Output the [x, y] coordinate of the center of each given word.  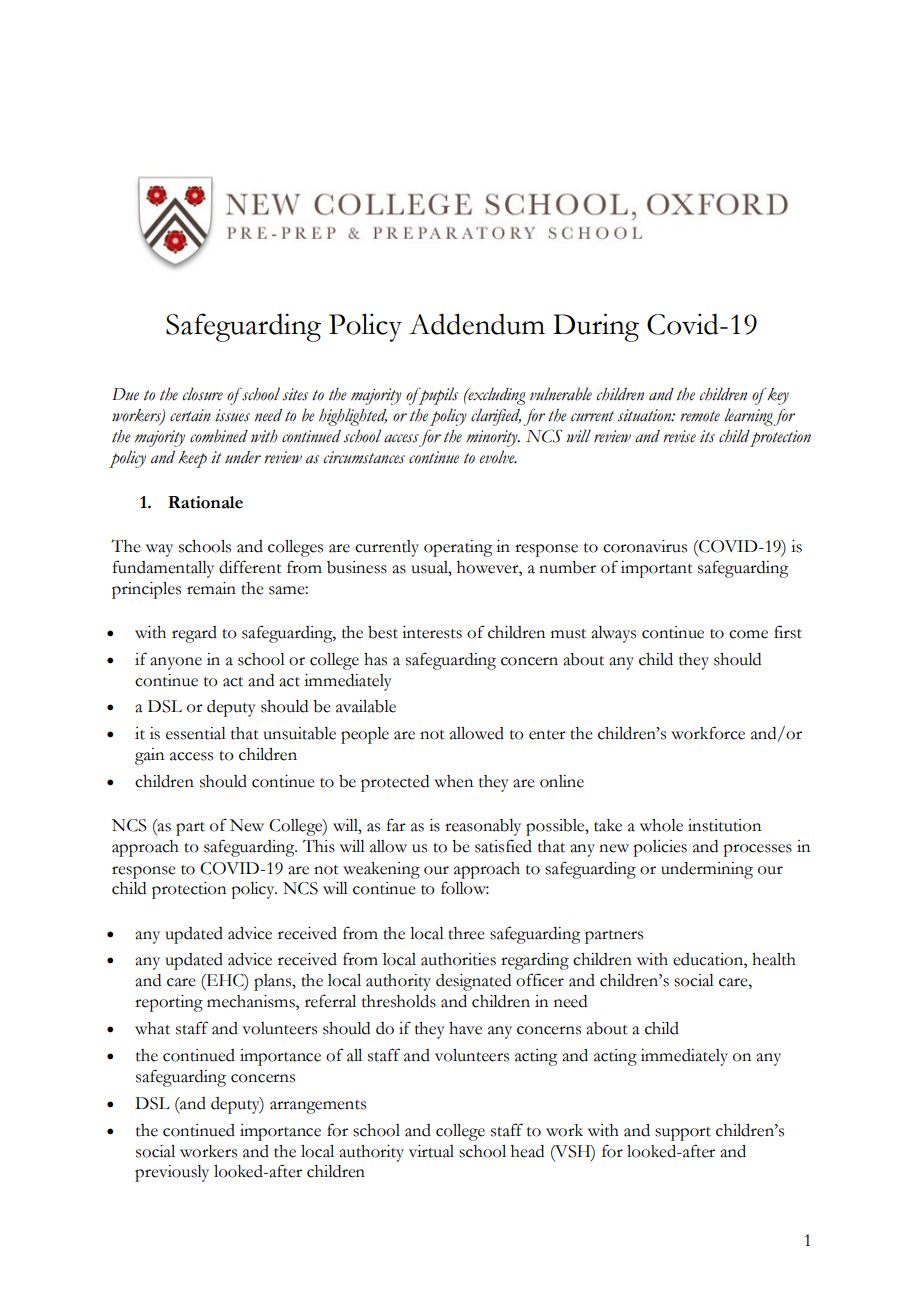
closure [203, 394]
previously [172, 1173]
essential [196, 733]
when [453, 781]
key [777, 396]
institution [724, 825]
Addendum [477, 324]
